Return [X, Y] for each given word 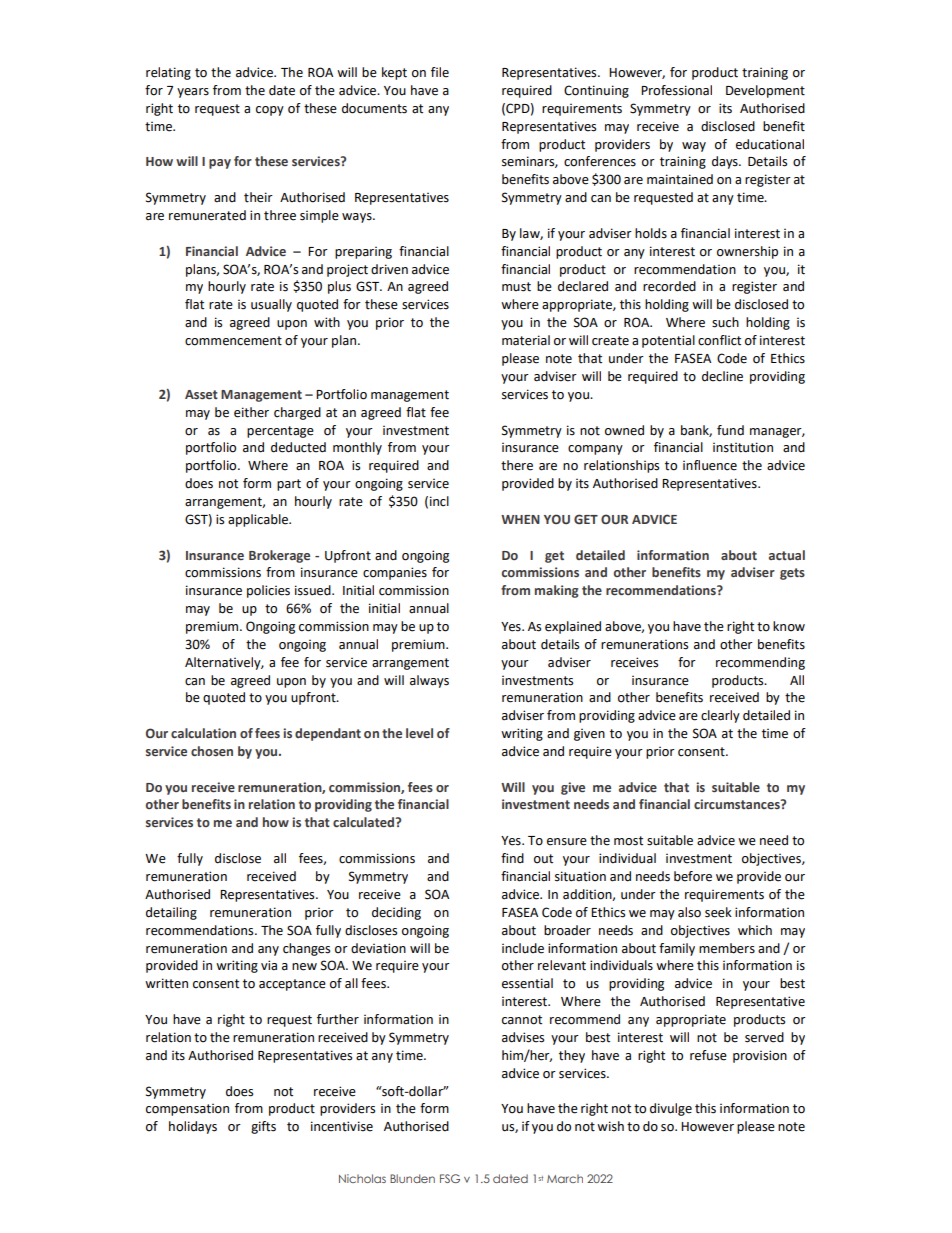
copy [270, 111]
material [526, 340]
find [512, 858]
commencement [233, 341]
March [565, 1178]
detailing [171, 913]
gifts [263, 1127]
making [557, 591]
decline [722, 376]
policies [268, 591]
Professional [676, 90]
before [693, 876]
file [440, 72]
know [789, 626]
